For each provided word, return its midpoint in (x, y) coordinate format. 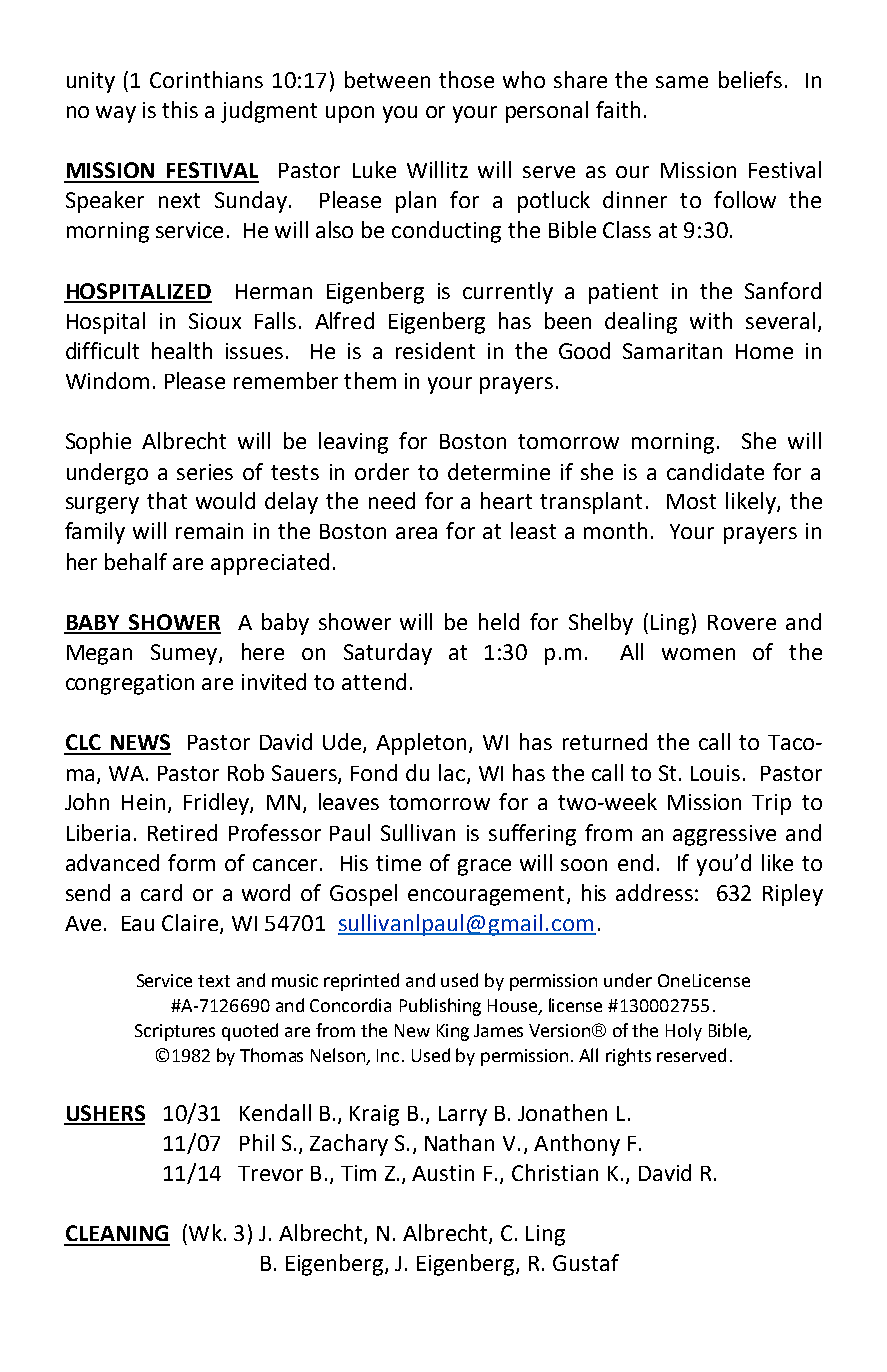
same (682, 82)
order (382, 471)
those (466, 79)
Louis (715, 773)
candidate (715, 471)
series (205, 472)
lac (452, 772)
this (180, 109)
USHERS (104, 1114)
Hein (143, 802)
